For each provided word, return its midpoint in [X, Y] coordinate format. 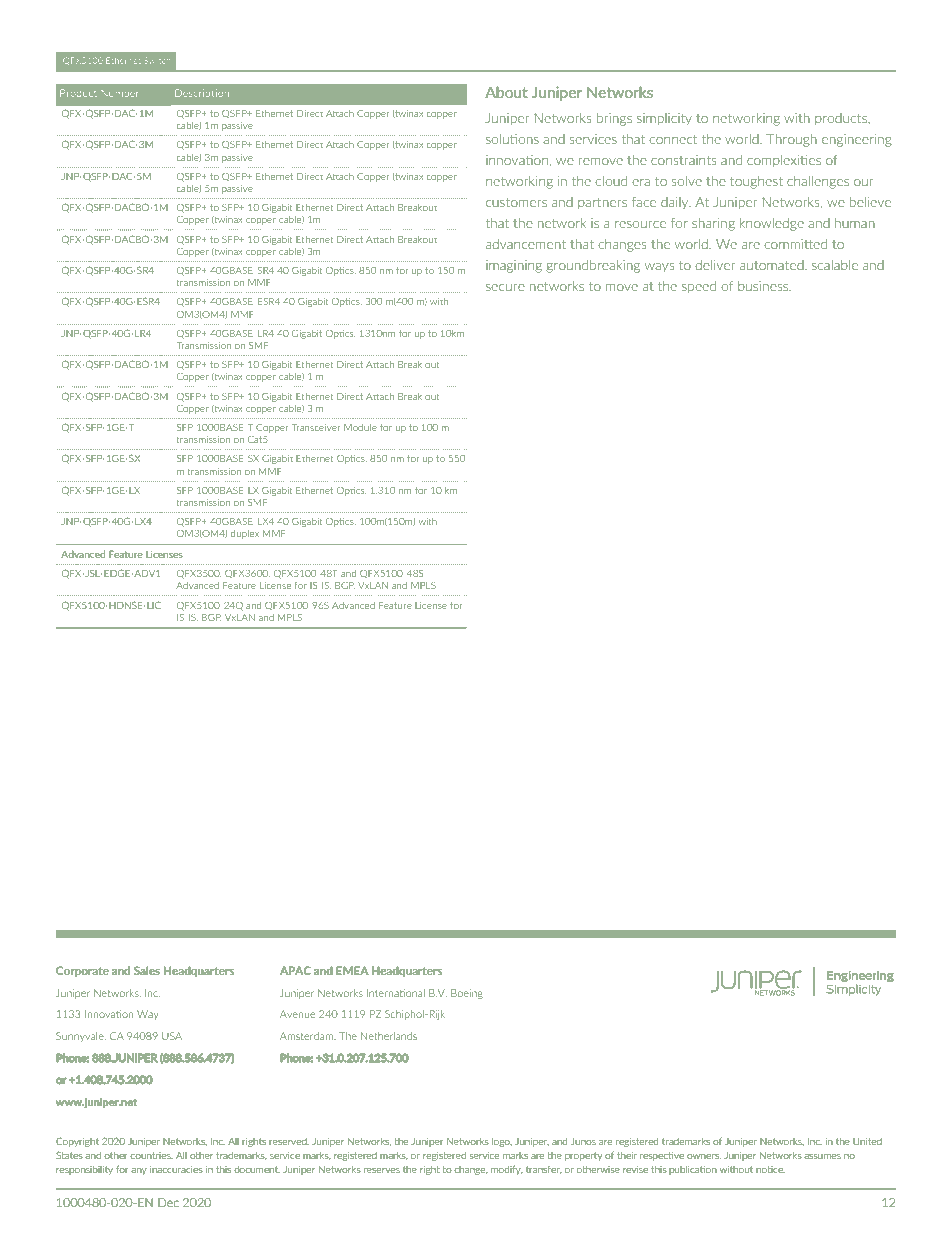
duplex [245, 534]
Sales [147, 970]
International [396, 993]
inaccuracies [176, 1169]
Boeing [467, 994]
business [764, 286]
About [506, 92]
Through [791, 140]
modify [507, 1170]
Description [202, 94]
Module [360, 427]
